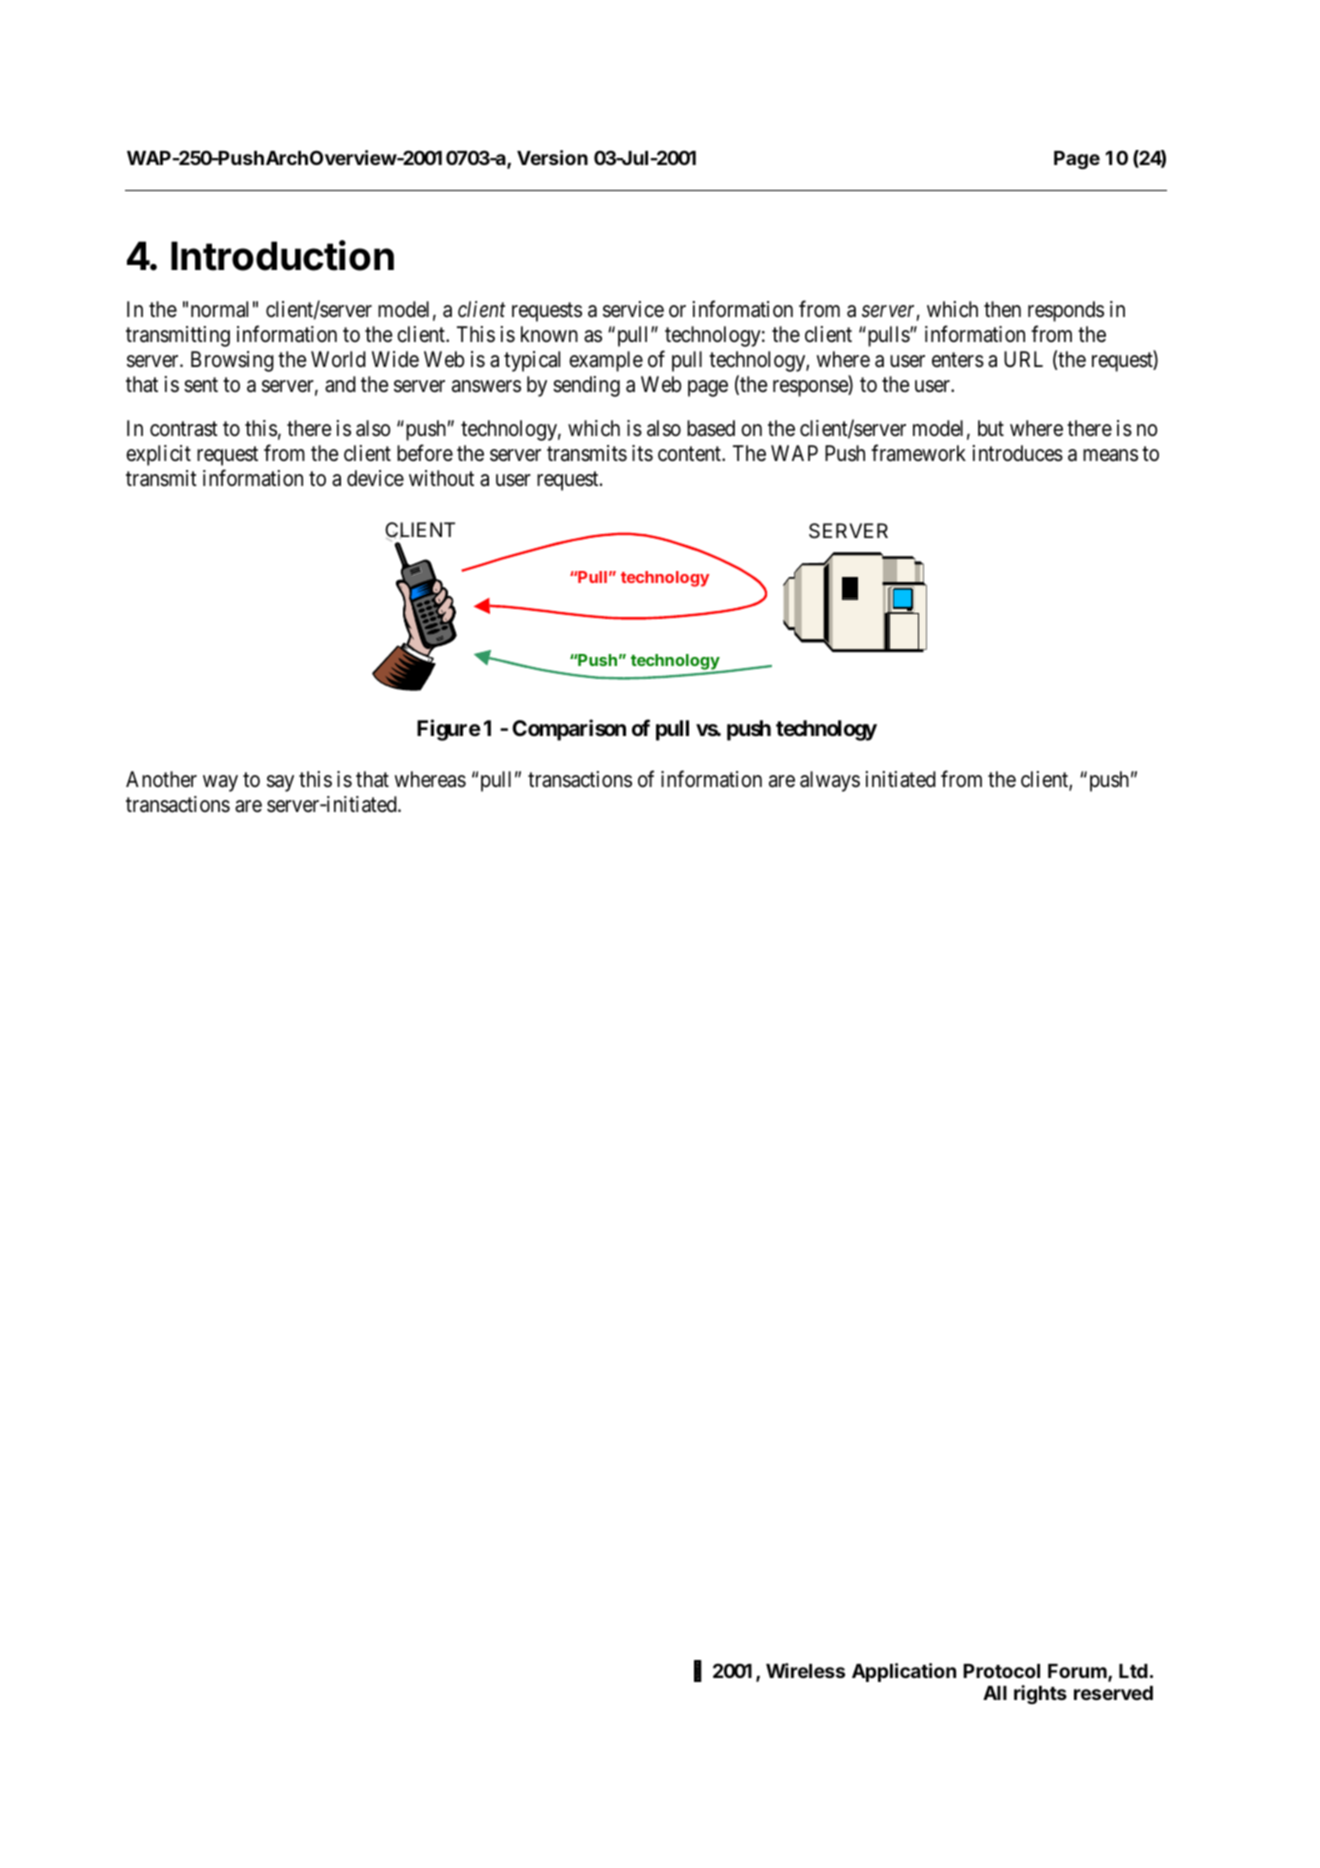 Image resolution: width=1320 pixels, height=1868 pixels. I want to click on All, so click(995, 1693).
